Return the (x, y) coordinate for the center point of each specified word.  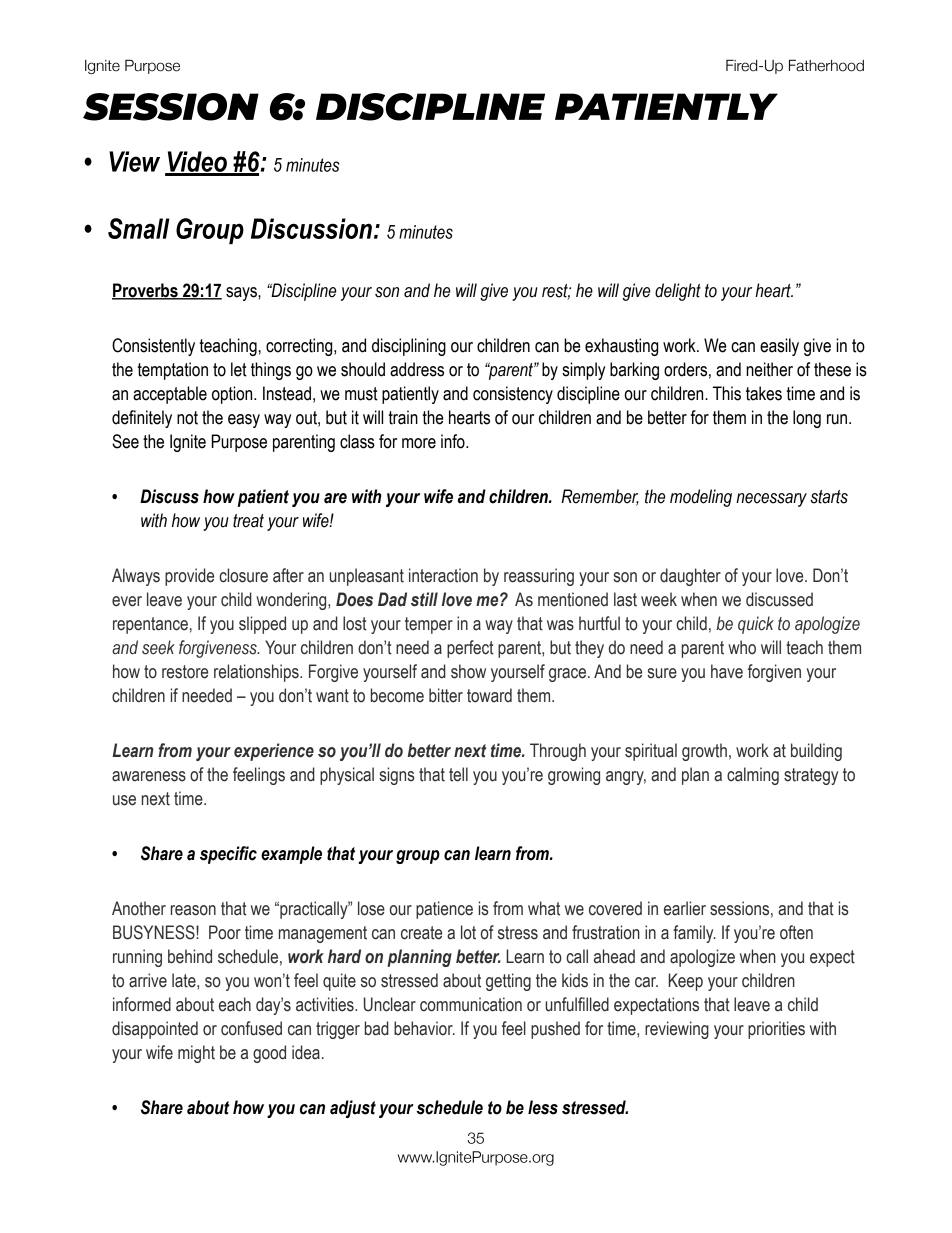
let (239, 369)
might (196, 1054)
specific (228, 855)
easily (779, 347)
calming (753, 776)
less (543, 1107)
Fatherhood (826, 65)
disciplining (409, 347)
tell (458, 774)
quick (756, 625)
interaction (443, 575)
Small (138, 228)
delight (678, 292)
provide (189, 577)
